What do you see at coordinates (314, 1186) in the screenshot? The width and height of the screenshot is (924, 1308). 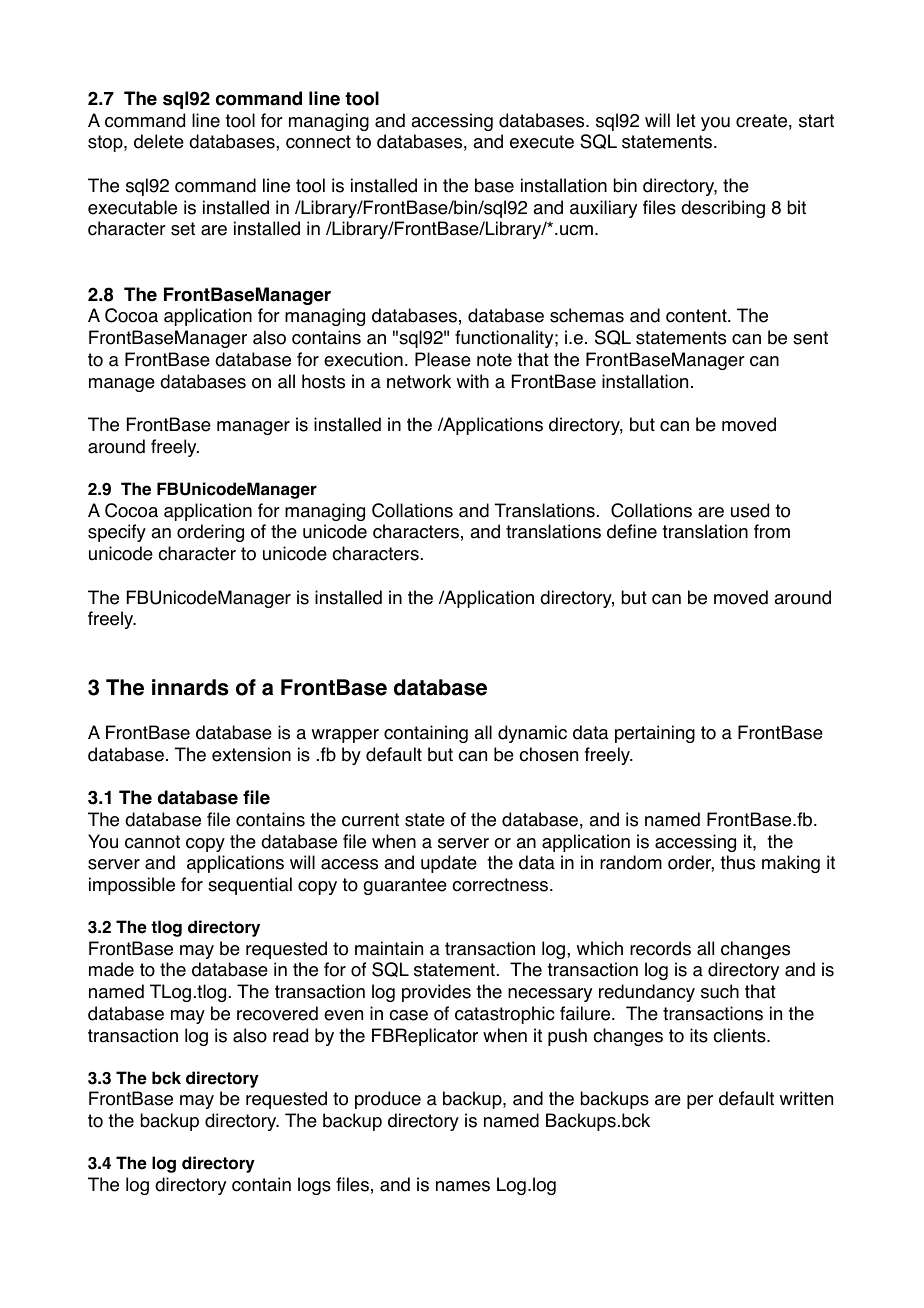 I see `logs` at bounding box center [314, 1186].
